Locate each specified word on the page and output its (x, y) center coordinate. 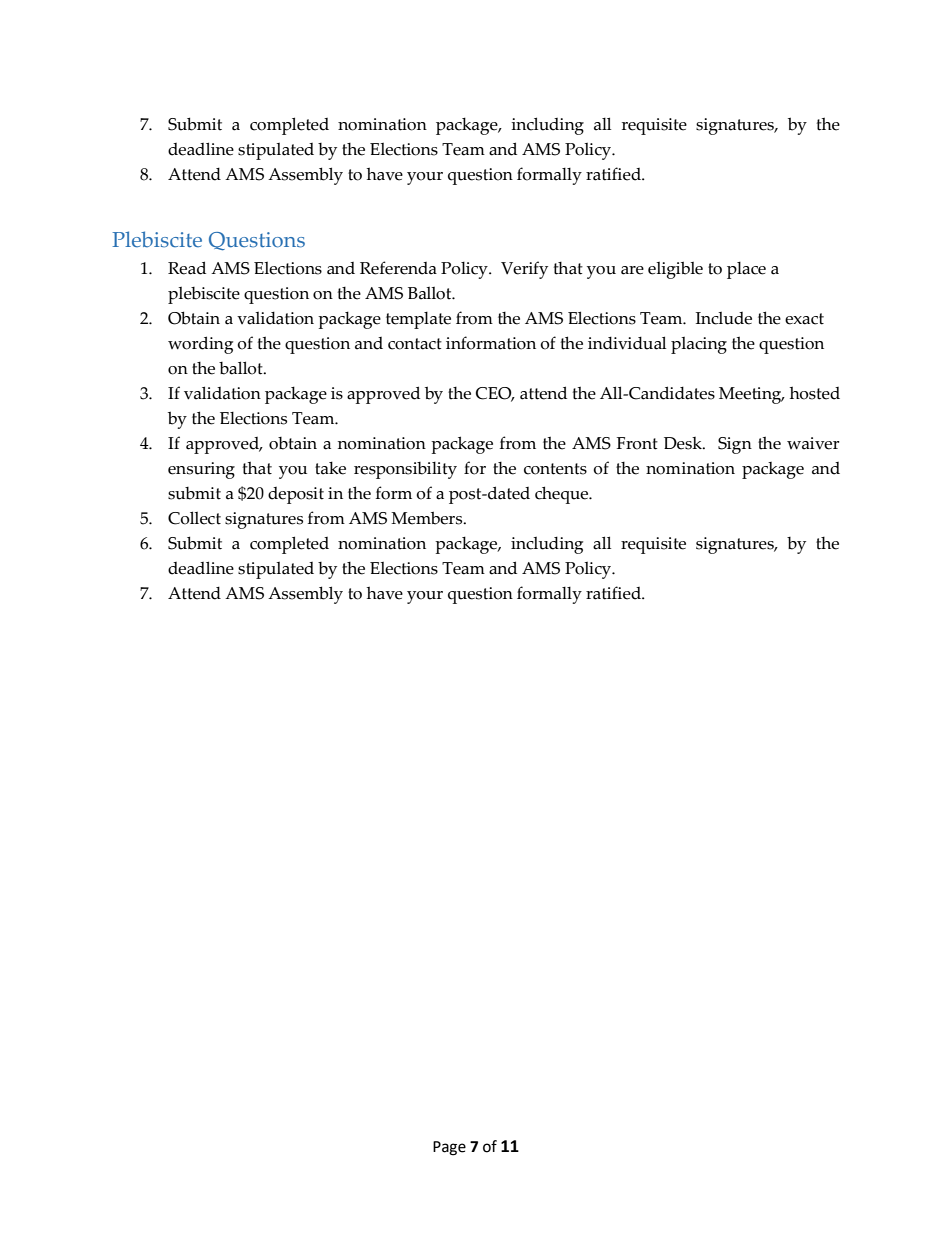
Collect (194, 518)
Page (449, 1148)
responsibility (405, 470)
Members (428, 518)
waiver (813, 443)
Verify (524, 270)
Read (187, 268)
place (746, 270)
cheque (563, 495)
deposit (296, 495)
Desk (684, 443)
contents (555, 469)
